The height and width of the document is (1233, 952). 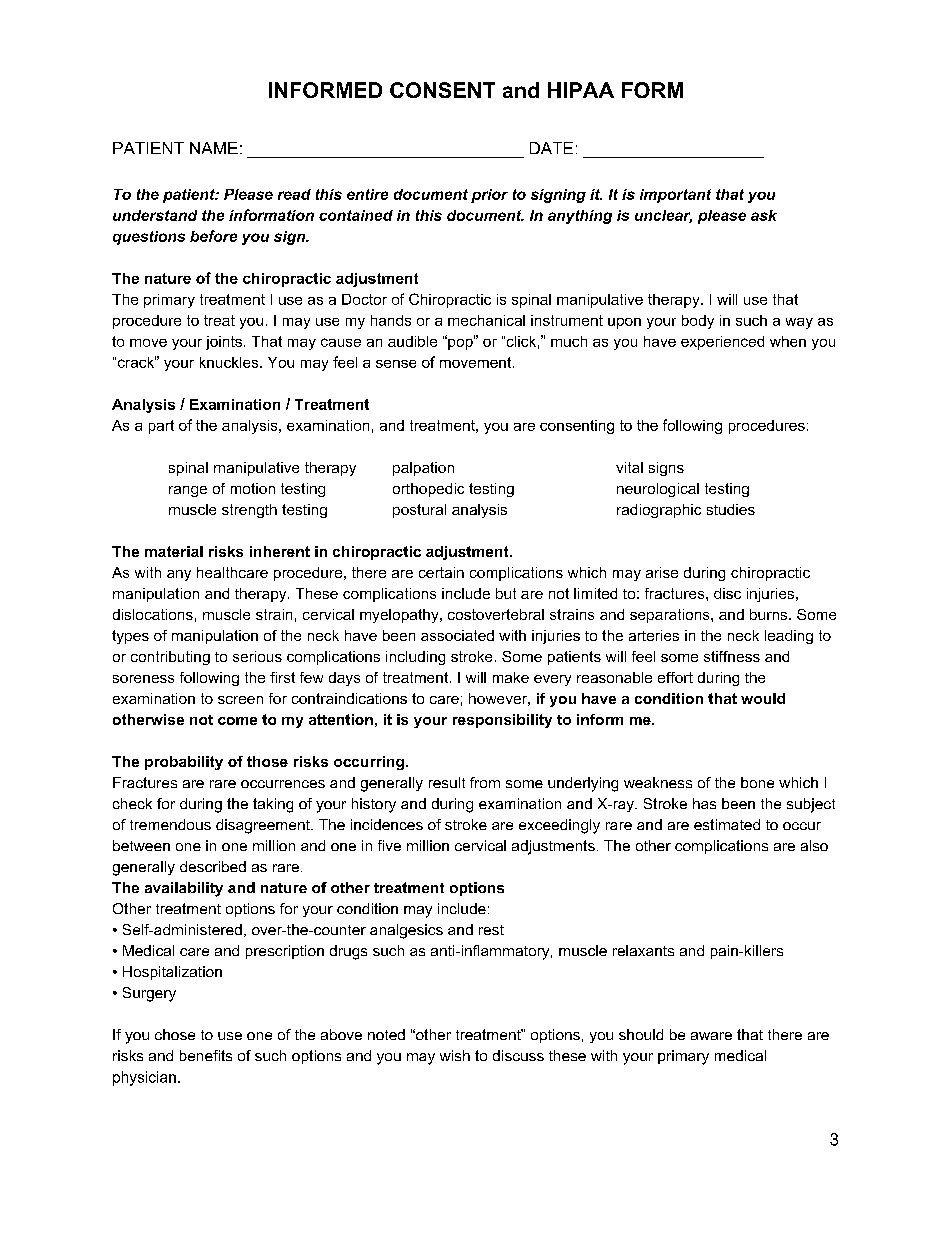 I want to click on aware, so click(x=711, y=1036).
